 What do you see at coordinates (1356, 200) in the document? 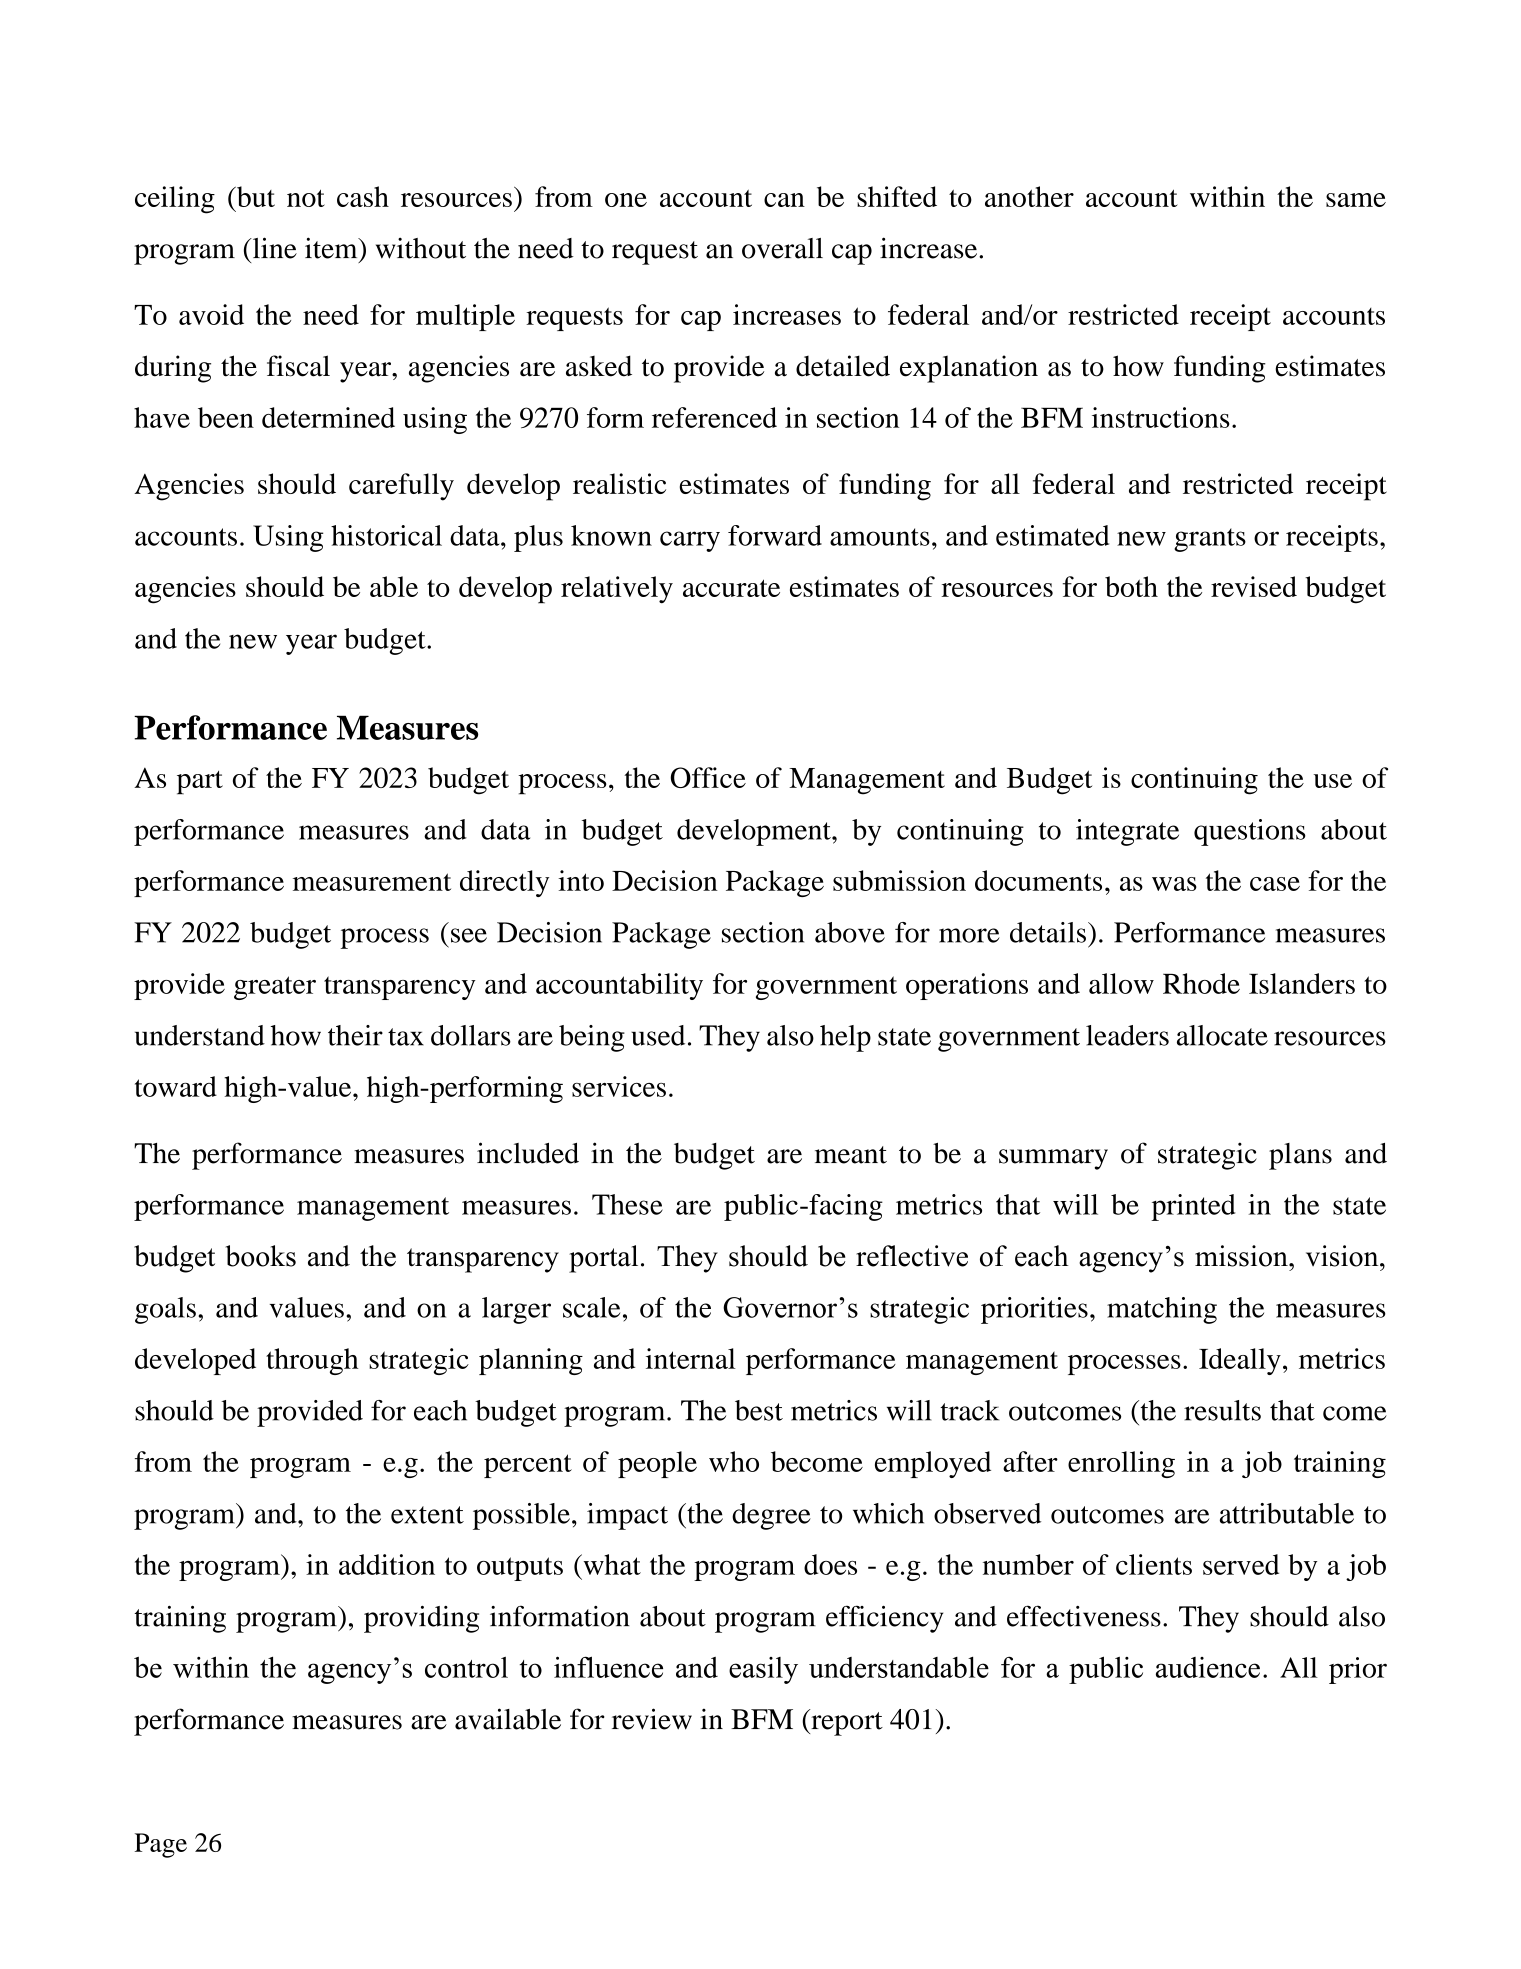
I see `same` at bounding box center [1356, 200].
